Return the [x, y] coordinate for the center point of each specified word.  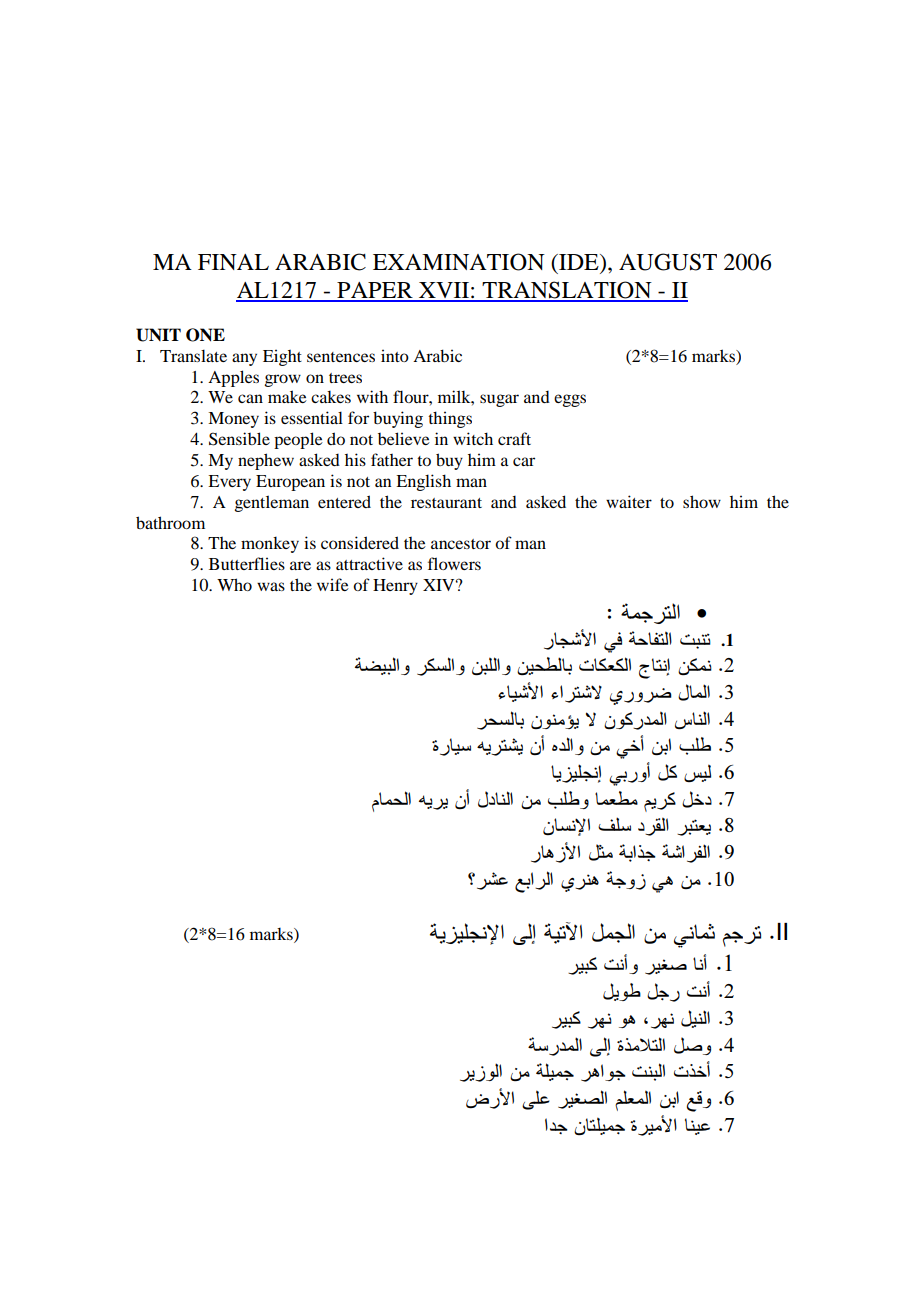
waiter [629, 501]
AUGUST [668, 262]
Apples [233, 378]
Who [234, 584]
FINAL [233, 262]
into [395, 355]
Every [229, 483]
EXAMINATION [459, 262]
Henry [395, 587]
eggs [570, 400]
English [423, 482]
